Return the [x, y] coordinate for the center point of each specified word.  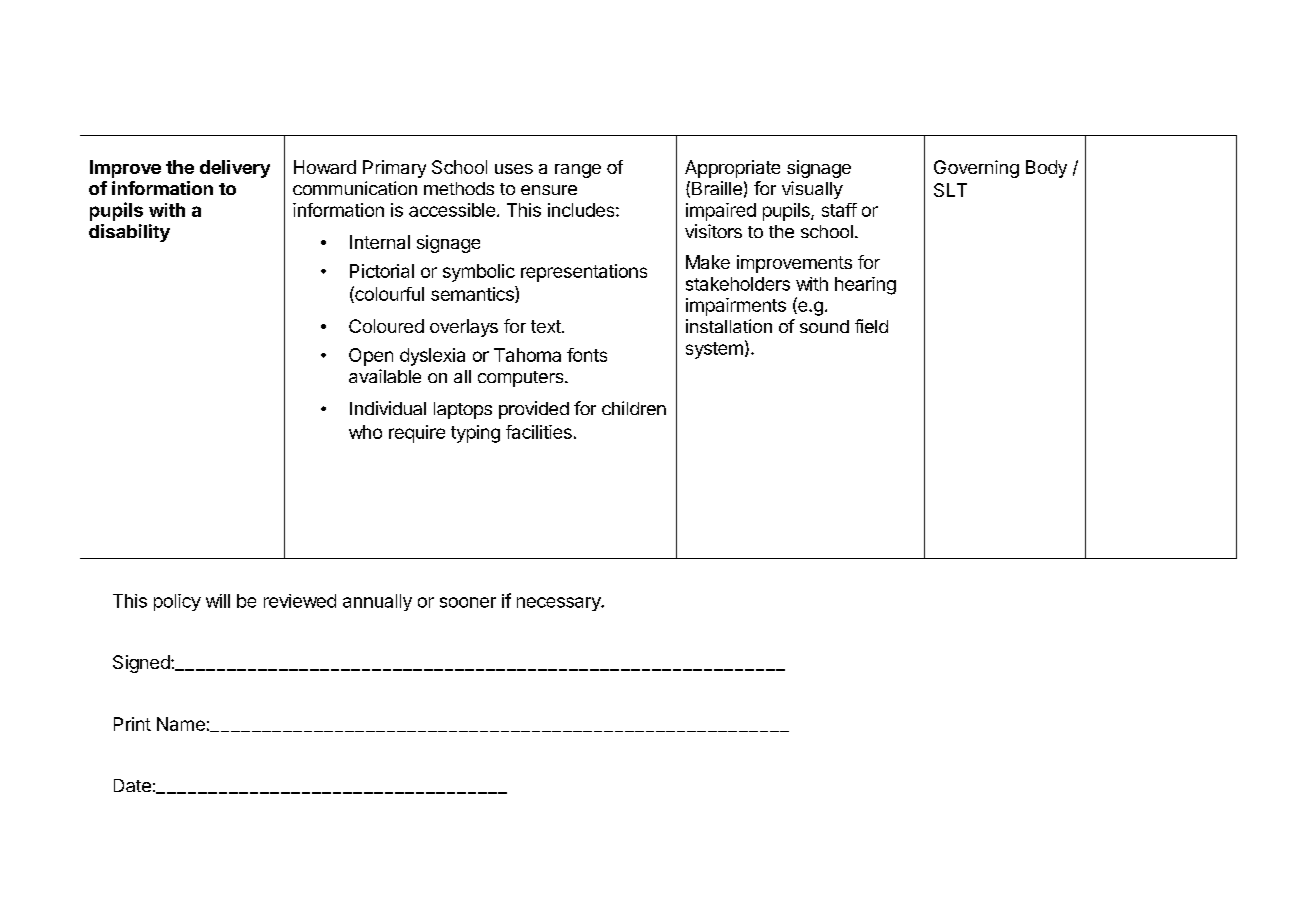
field [871, 326]
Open [371, 357]
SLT [950, 190]
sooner [468, 602]
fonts [587, 355]
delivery [235, 169]
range [578, 171]
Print [132, 724]
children [634, 408]
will [218, 601]
